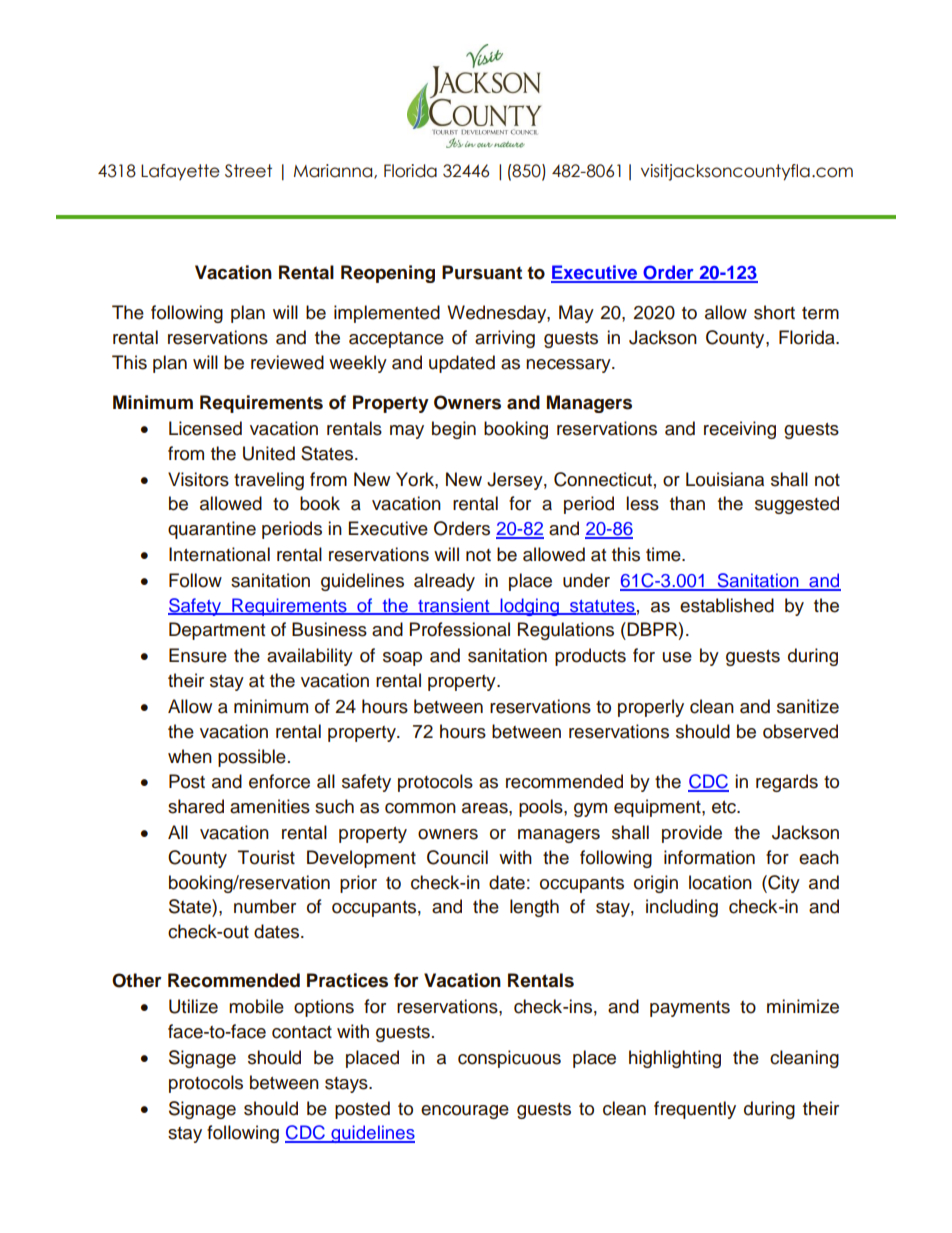 This document has width=952, height=1233. Describe the element at coordinates (302, 1032) in the document. I see `contact` at that location.
